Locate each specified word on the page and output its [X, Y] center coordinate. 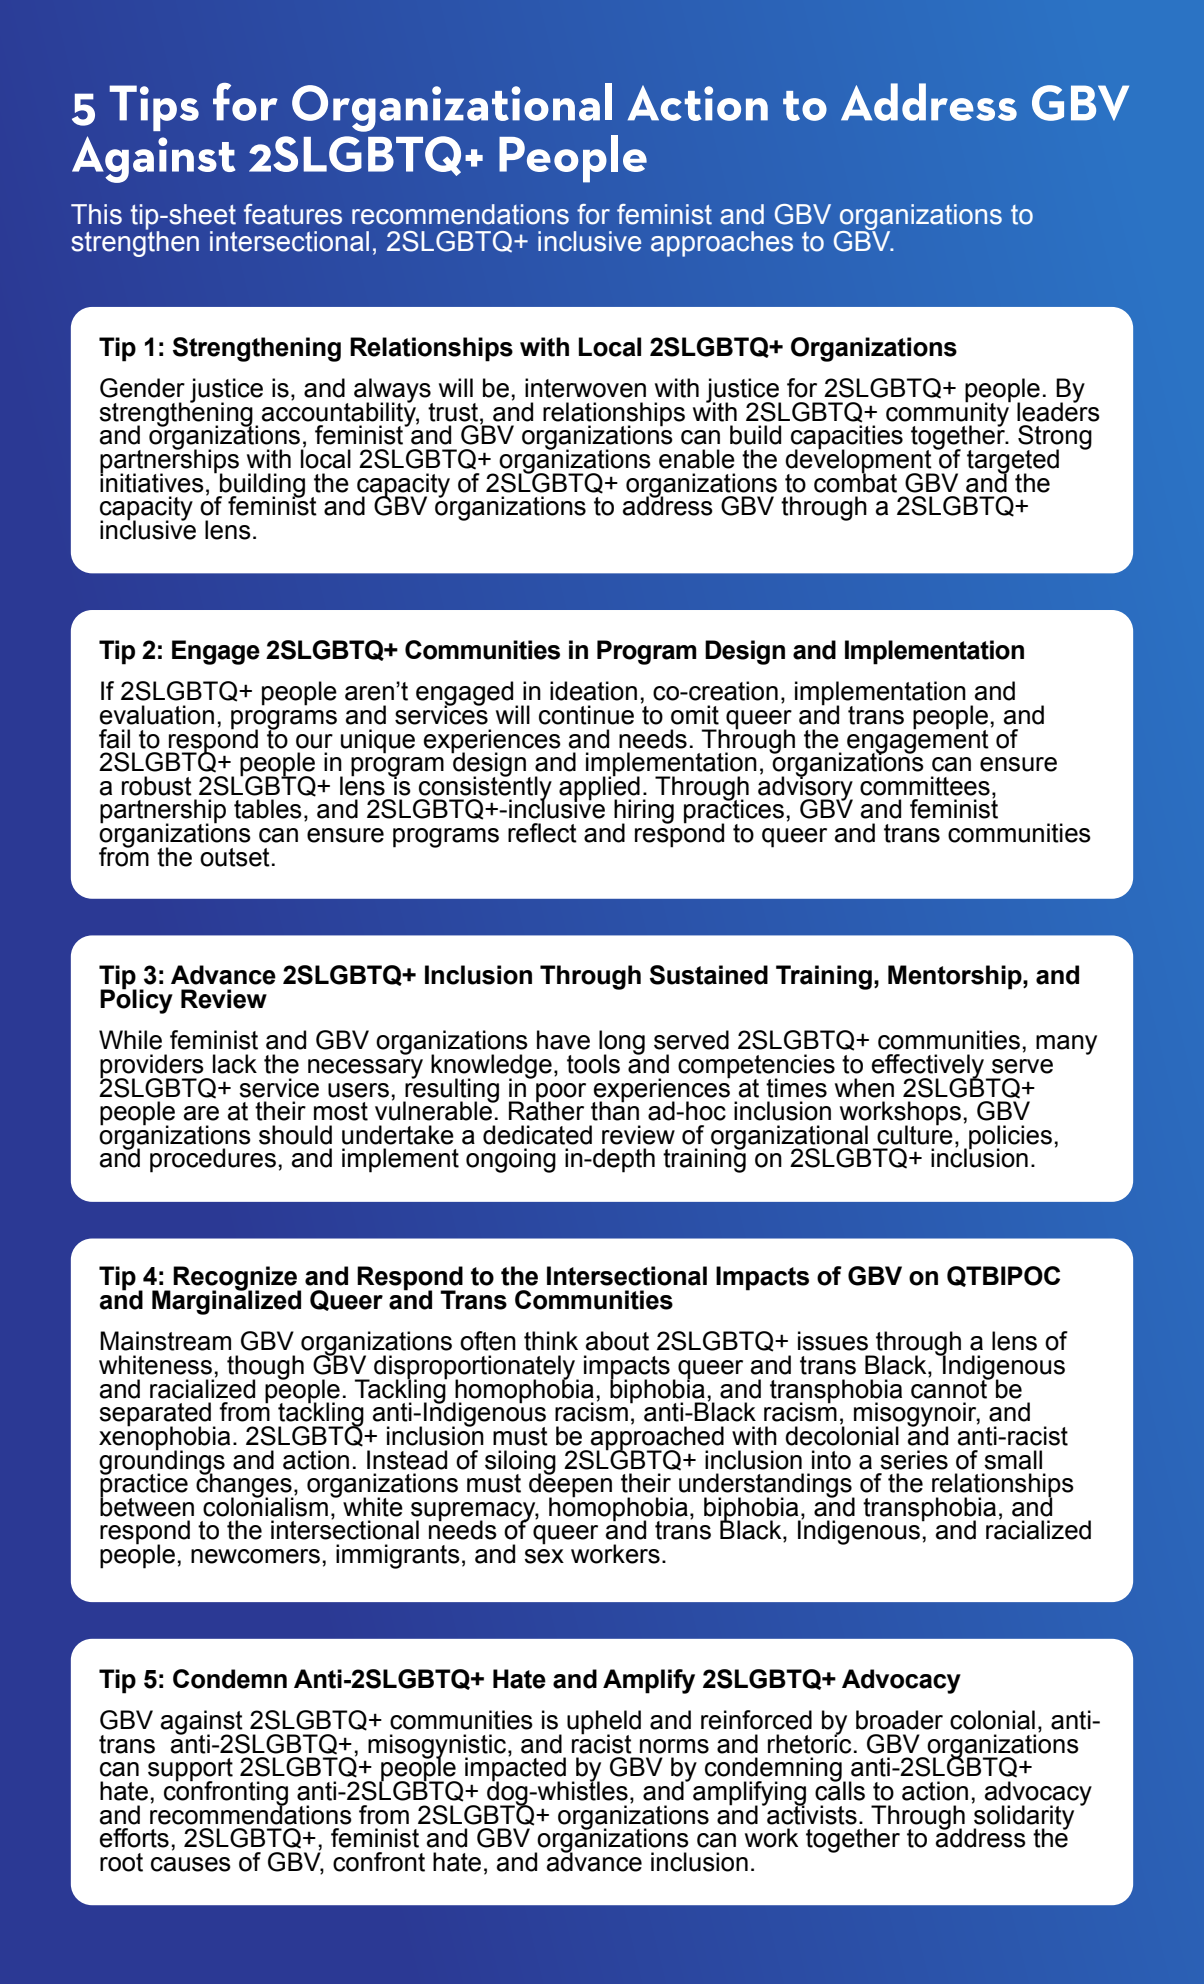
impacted [515, 1770]
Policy [136, 1000]
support [190, 1771]
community [948, 414]
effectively [929, 1067]
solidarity [1023, 1817]
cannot [950, 1388]
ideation [593, 691]
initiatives [152, 482]
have [563, 1040]
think [551, 1341]
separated [156, 1415]
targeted [1013, 462]
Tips [154, 108]
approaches [722, 244]
